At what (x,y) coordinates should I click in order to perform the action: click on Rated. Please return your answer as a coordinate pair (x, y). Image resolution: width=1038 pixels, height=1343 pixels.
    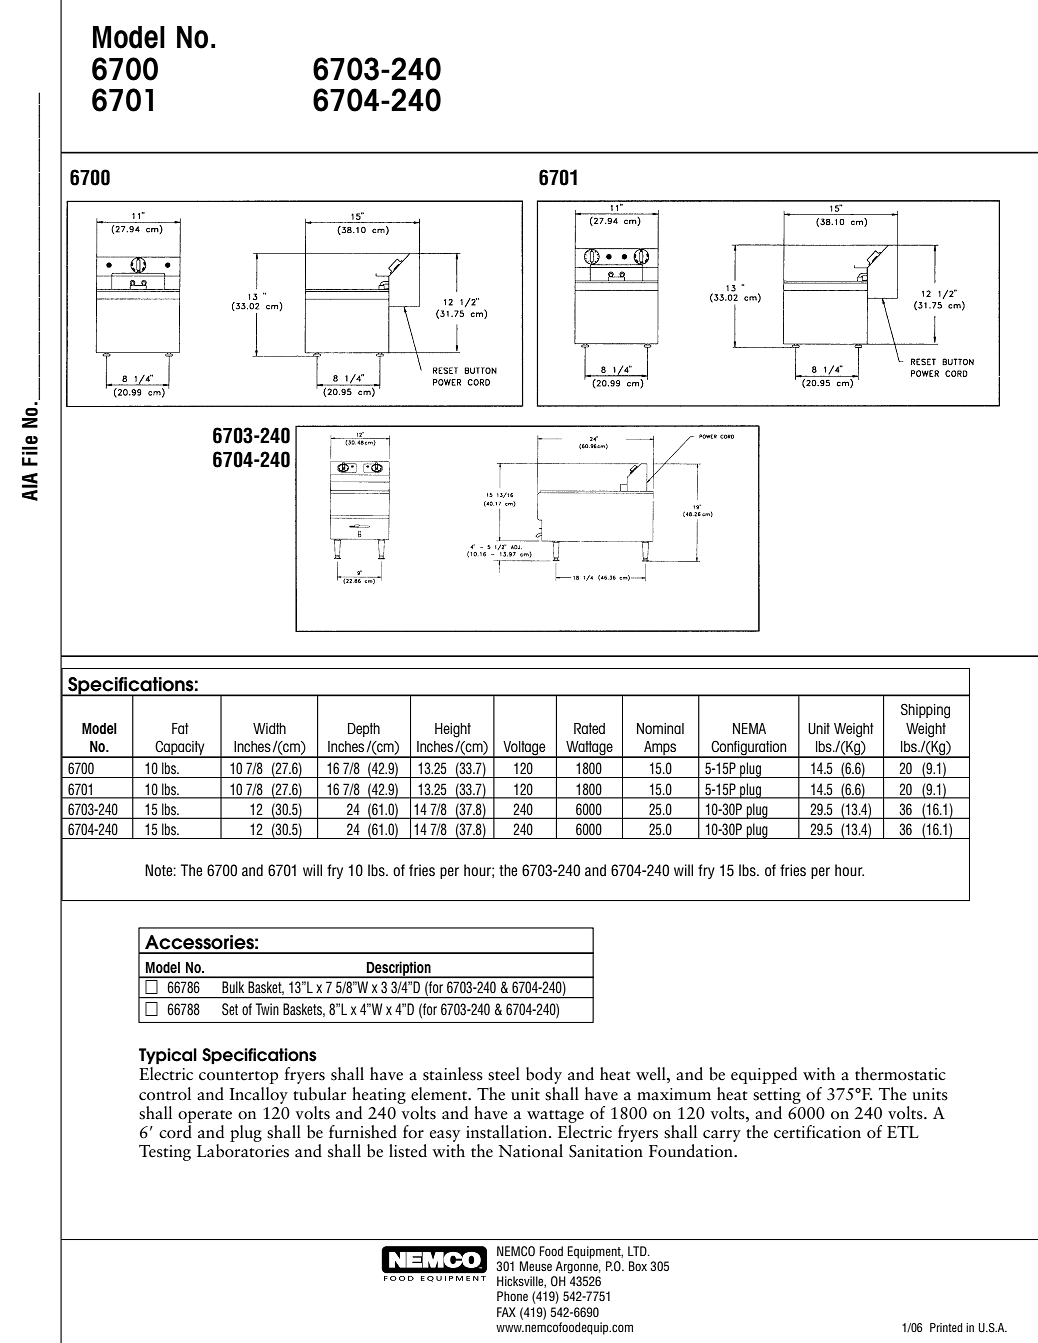
    Looking at the image, I should click on (589, 728).
